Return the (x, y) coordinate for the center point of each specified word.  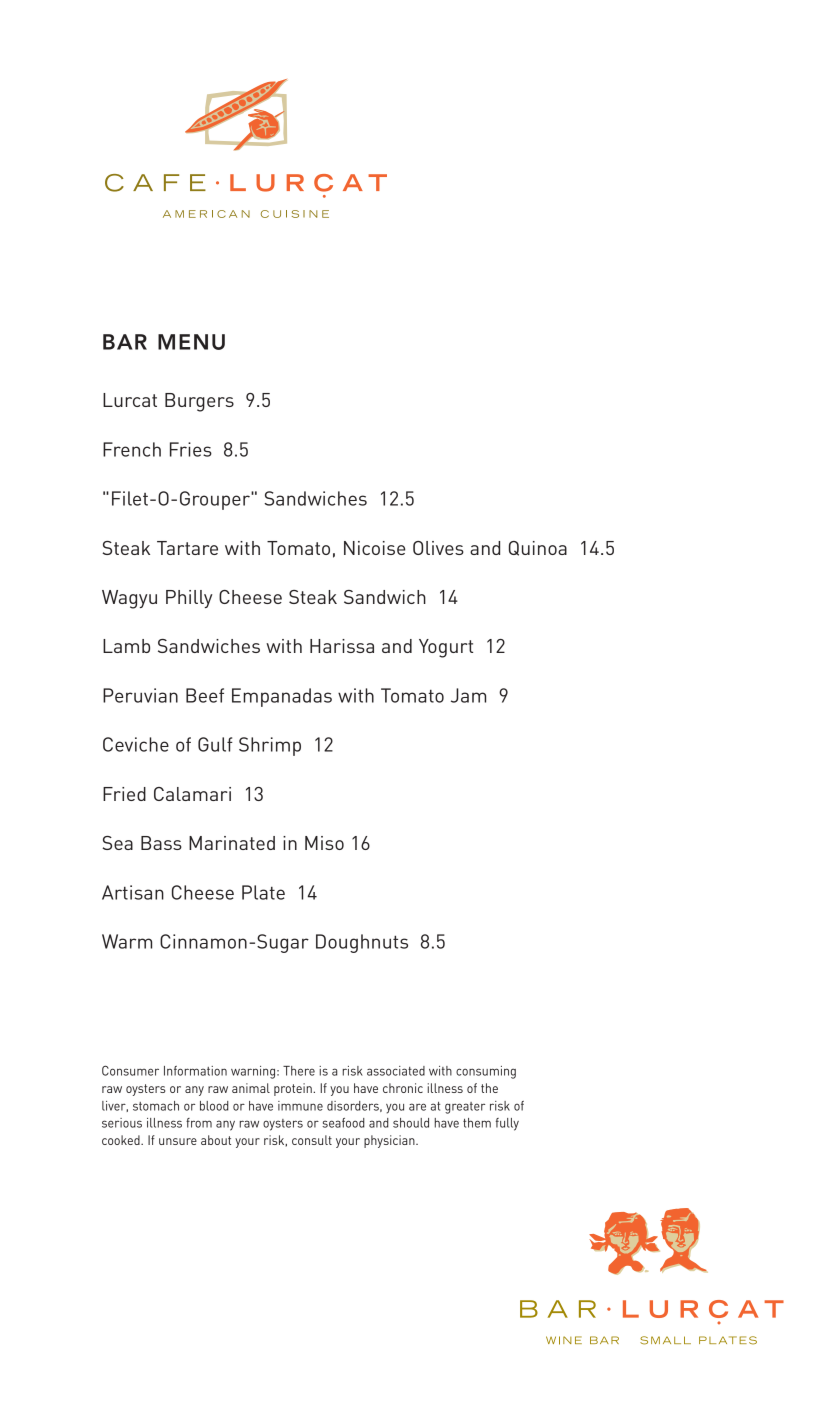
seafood (343, 1123)
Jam (468, 695)
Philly (189, 599)
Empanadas (282, 697)
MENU (191, 342)
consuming (486, 1072)
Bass (161, 843)
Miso (324, 843)
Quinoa (538, 548)
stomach (156, 1106)
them (477, 1123)
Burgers (199, 402)
